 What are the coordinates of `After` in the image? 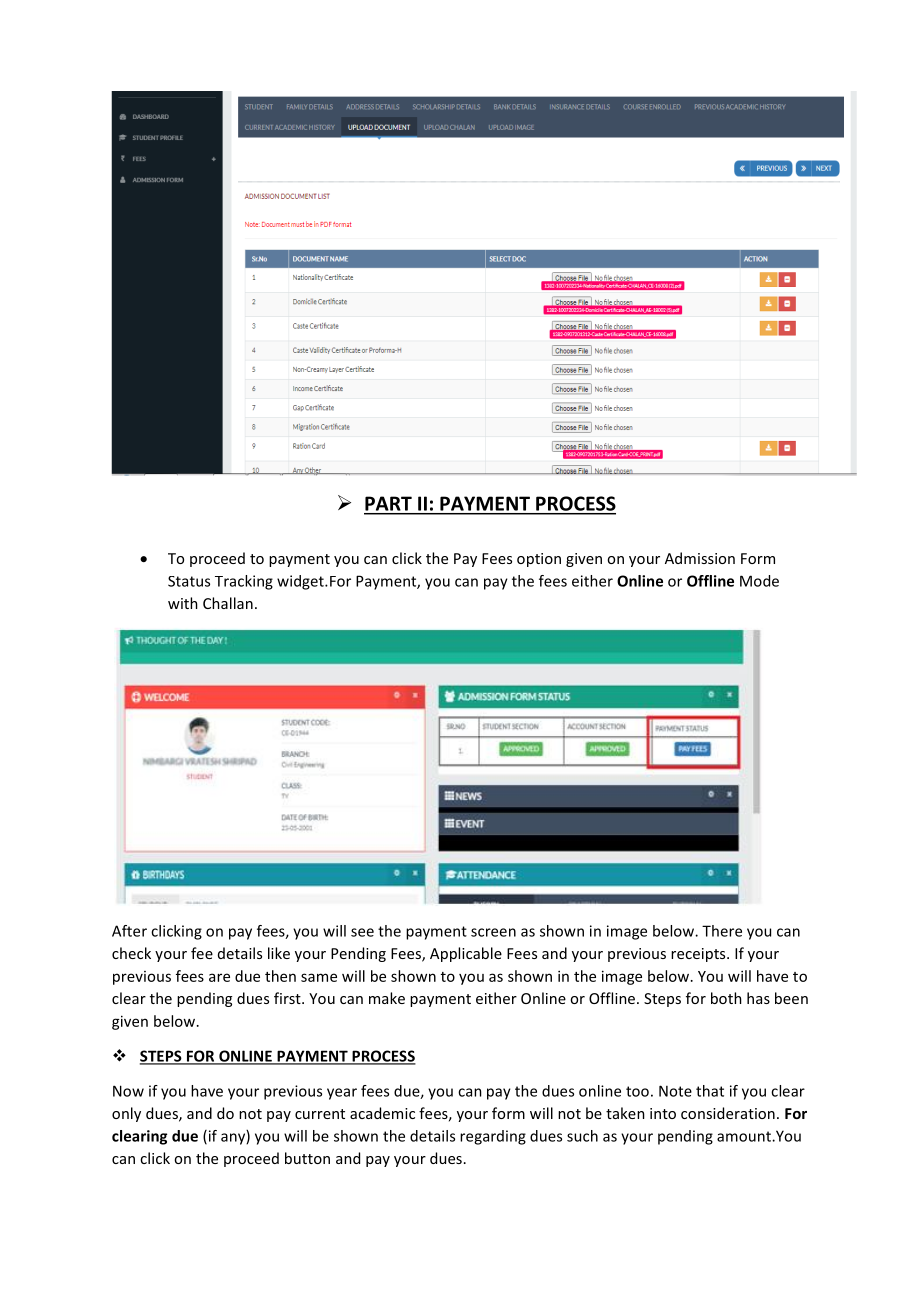 It's located at (129, 931).
